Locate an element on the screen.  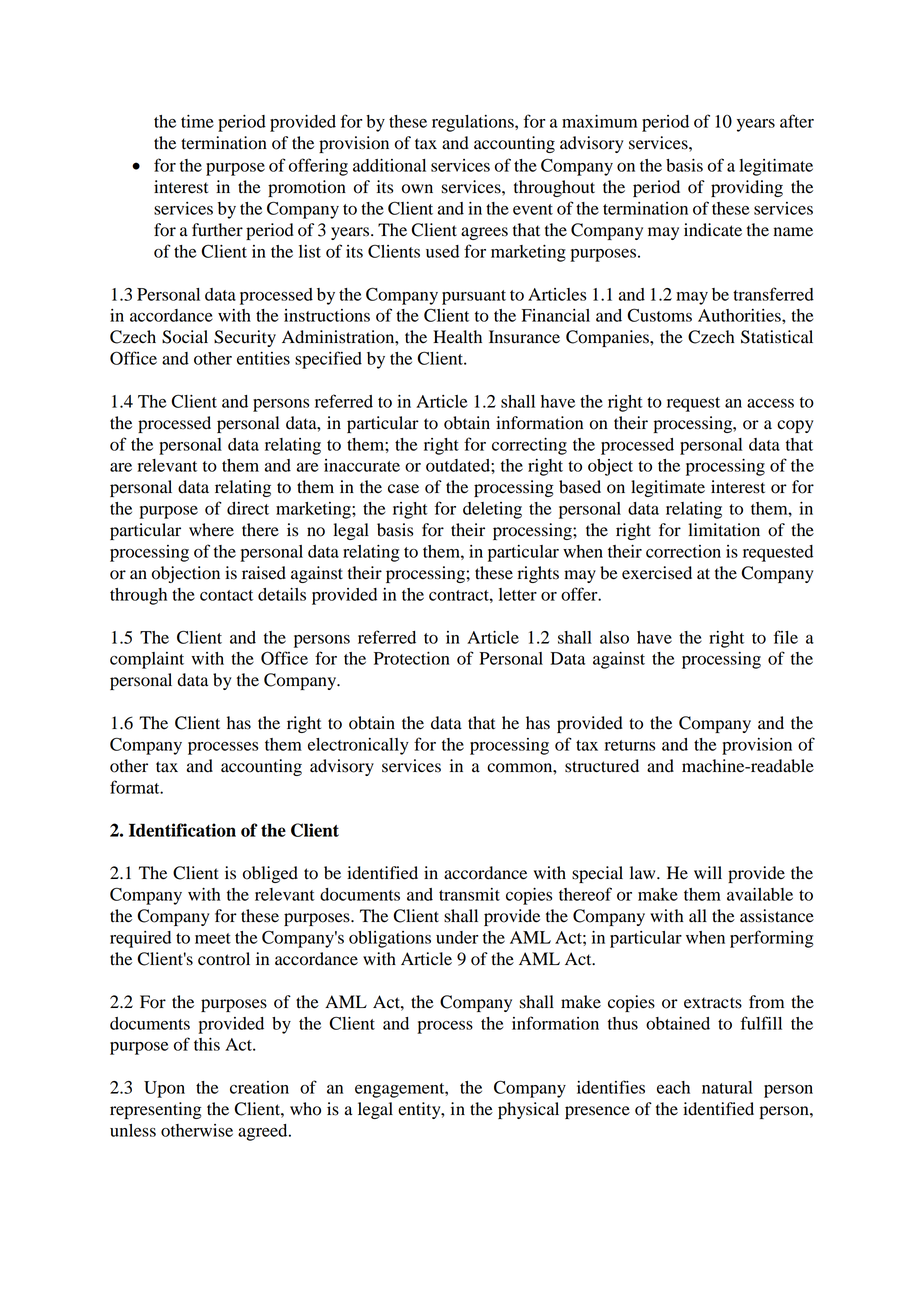
Protection is located at coordinates (412, 658).
